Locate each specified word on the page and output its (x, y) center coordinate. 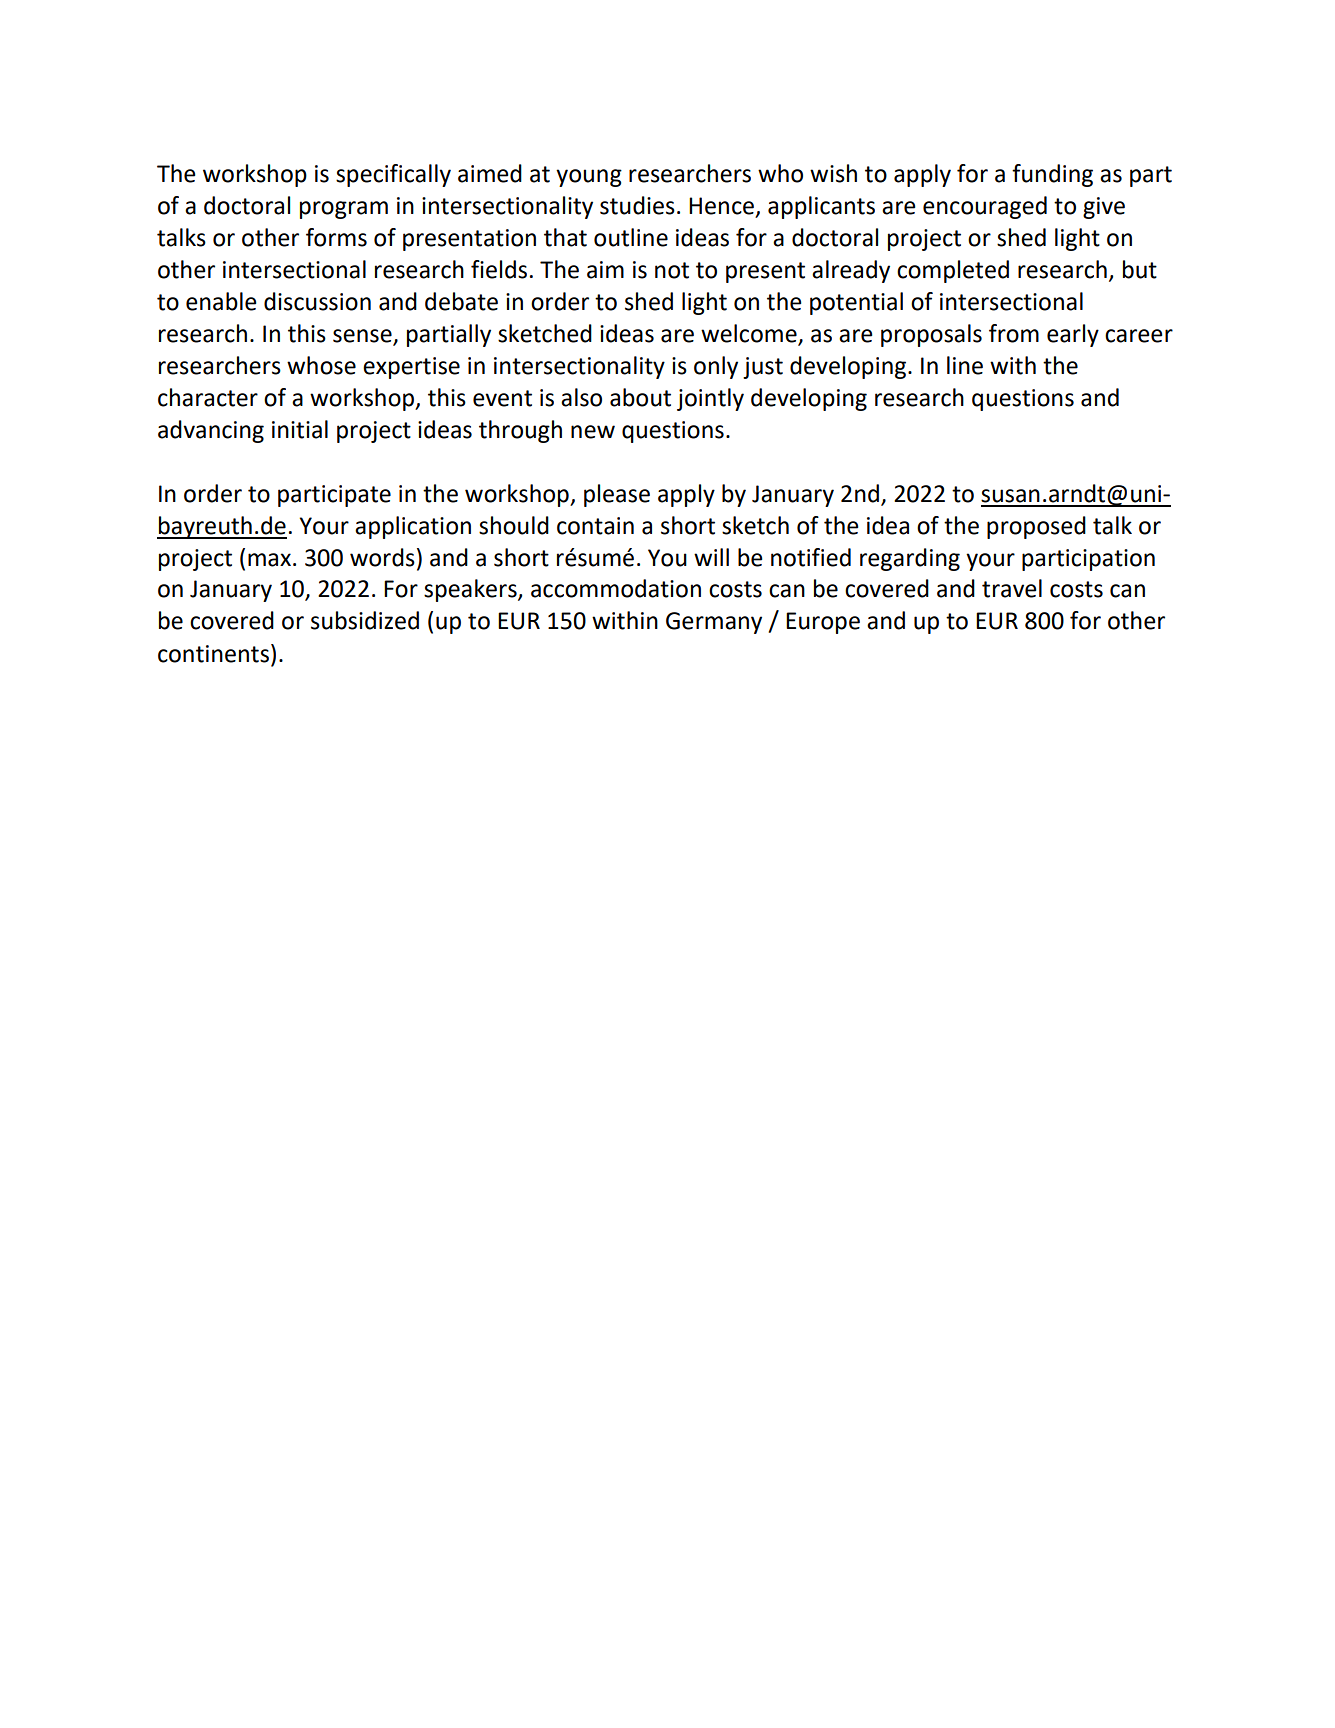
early (1073, 335)
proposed (1036, 527)
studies (637, 205)
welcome (750, 334)
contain (595, 526)
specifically (393, 175)
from (1014, 333)
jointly (710, 399)
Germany (714, 623)
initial (300, 429)
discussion (317, 301)
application (413, 527)
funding (1052, 175)
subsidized (365, 620)
